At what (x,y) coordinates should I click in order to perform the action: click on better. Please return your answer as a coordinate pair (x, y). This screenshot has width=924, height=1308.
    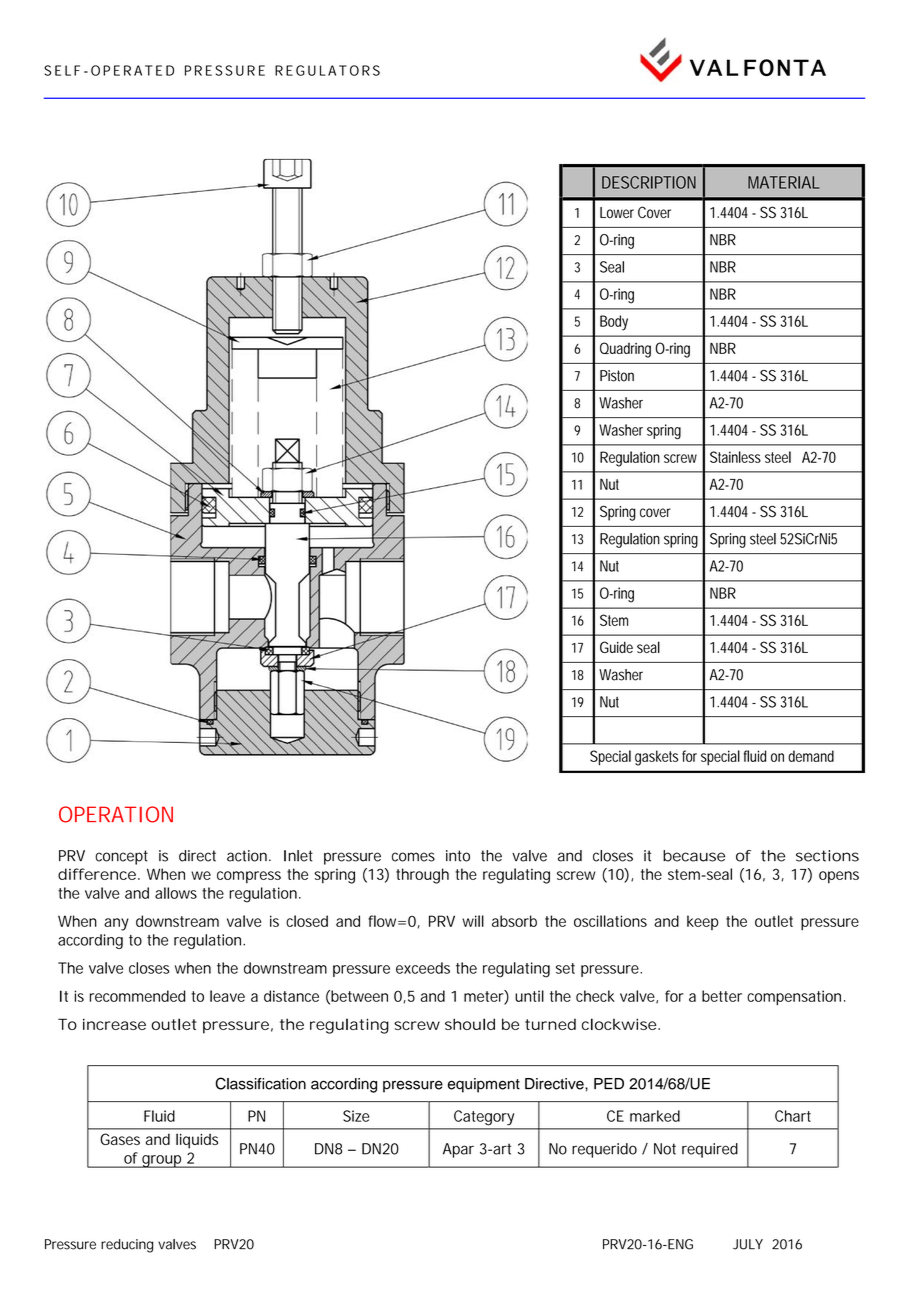
    Looking at the image, I should click on (722, 996).
